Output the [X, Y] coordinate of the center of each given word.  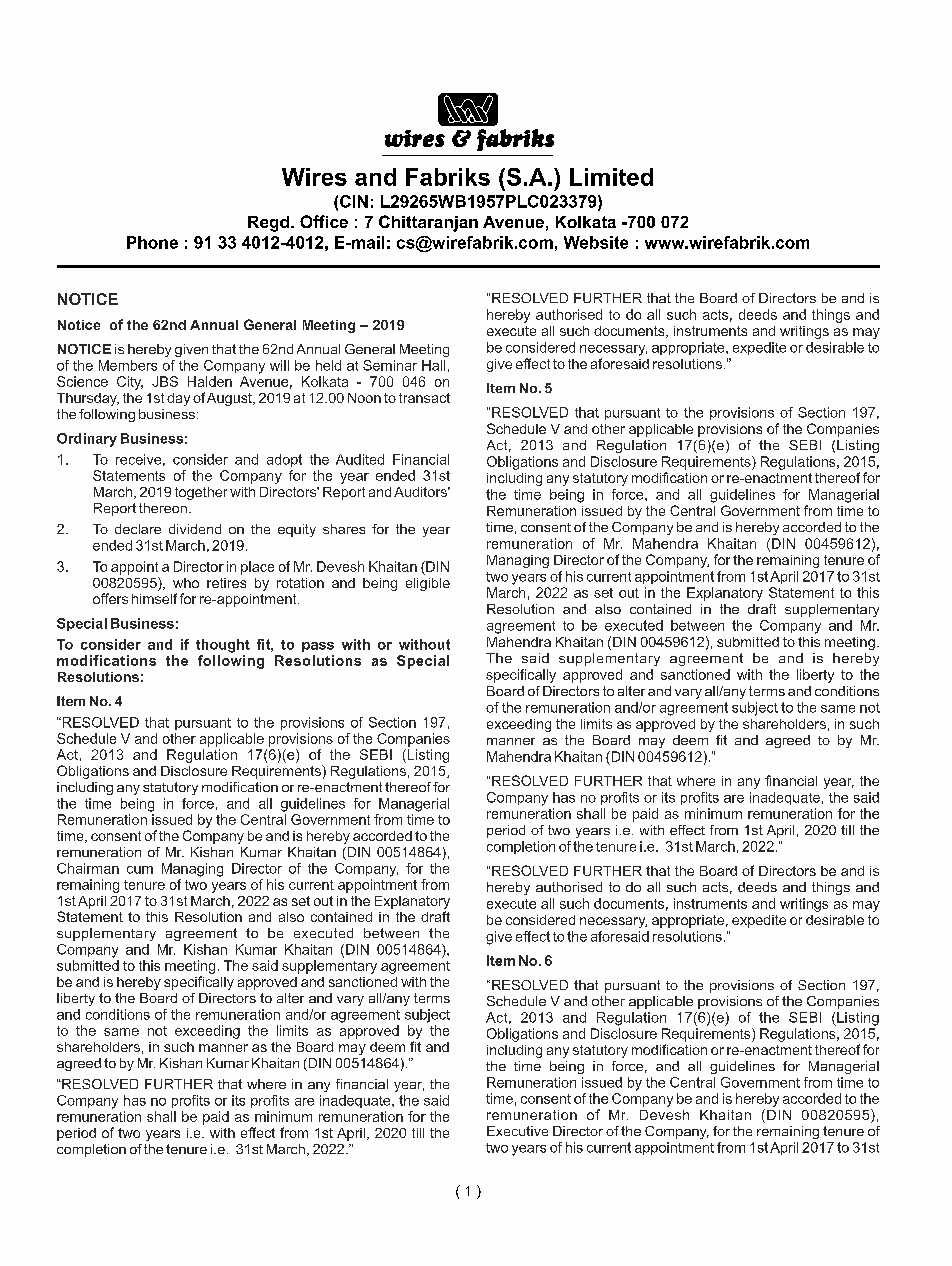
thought [223, 646]
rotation [300, 583]
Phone [152, 242]
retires [226, 583]
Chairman [88, 868]
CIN [354, 201]
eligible [428, 584]
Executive [517, 1131]
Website [596, 242]
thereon [163, 508]
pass [318, 647]
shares [344, 529]
